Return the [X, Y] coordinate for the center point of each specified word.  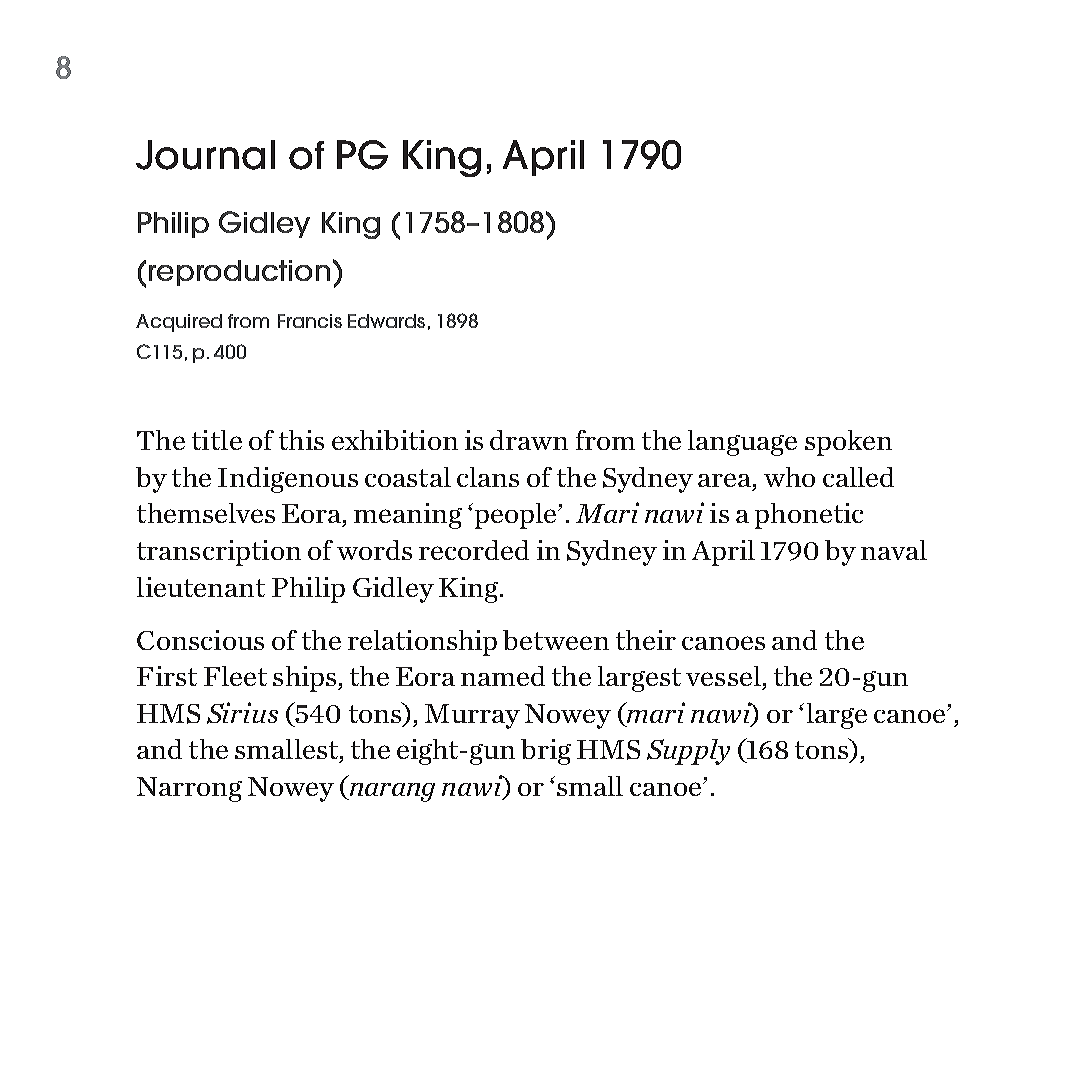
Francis [310, 321]
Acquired [179, 323]
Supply [688, 752]
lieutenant [201, 587]
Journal [205, 155]
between [556, 640]
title [217, 440]
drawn [529, 440]
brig [546, 752]
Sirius [242, 713]
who [789, 477]
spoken [848, 443]
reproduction [239, 273]
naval [894, 550]
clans [488, 477]
